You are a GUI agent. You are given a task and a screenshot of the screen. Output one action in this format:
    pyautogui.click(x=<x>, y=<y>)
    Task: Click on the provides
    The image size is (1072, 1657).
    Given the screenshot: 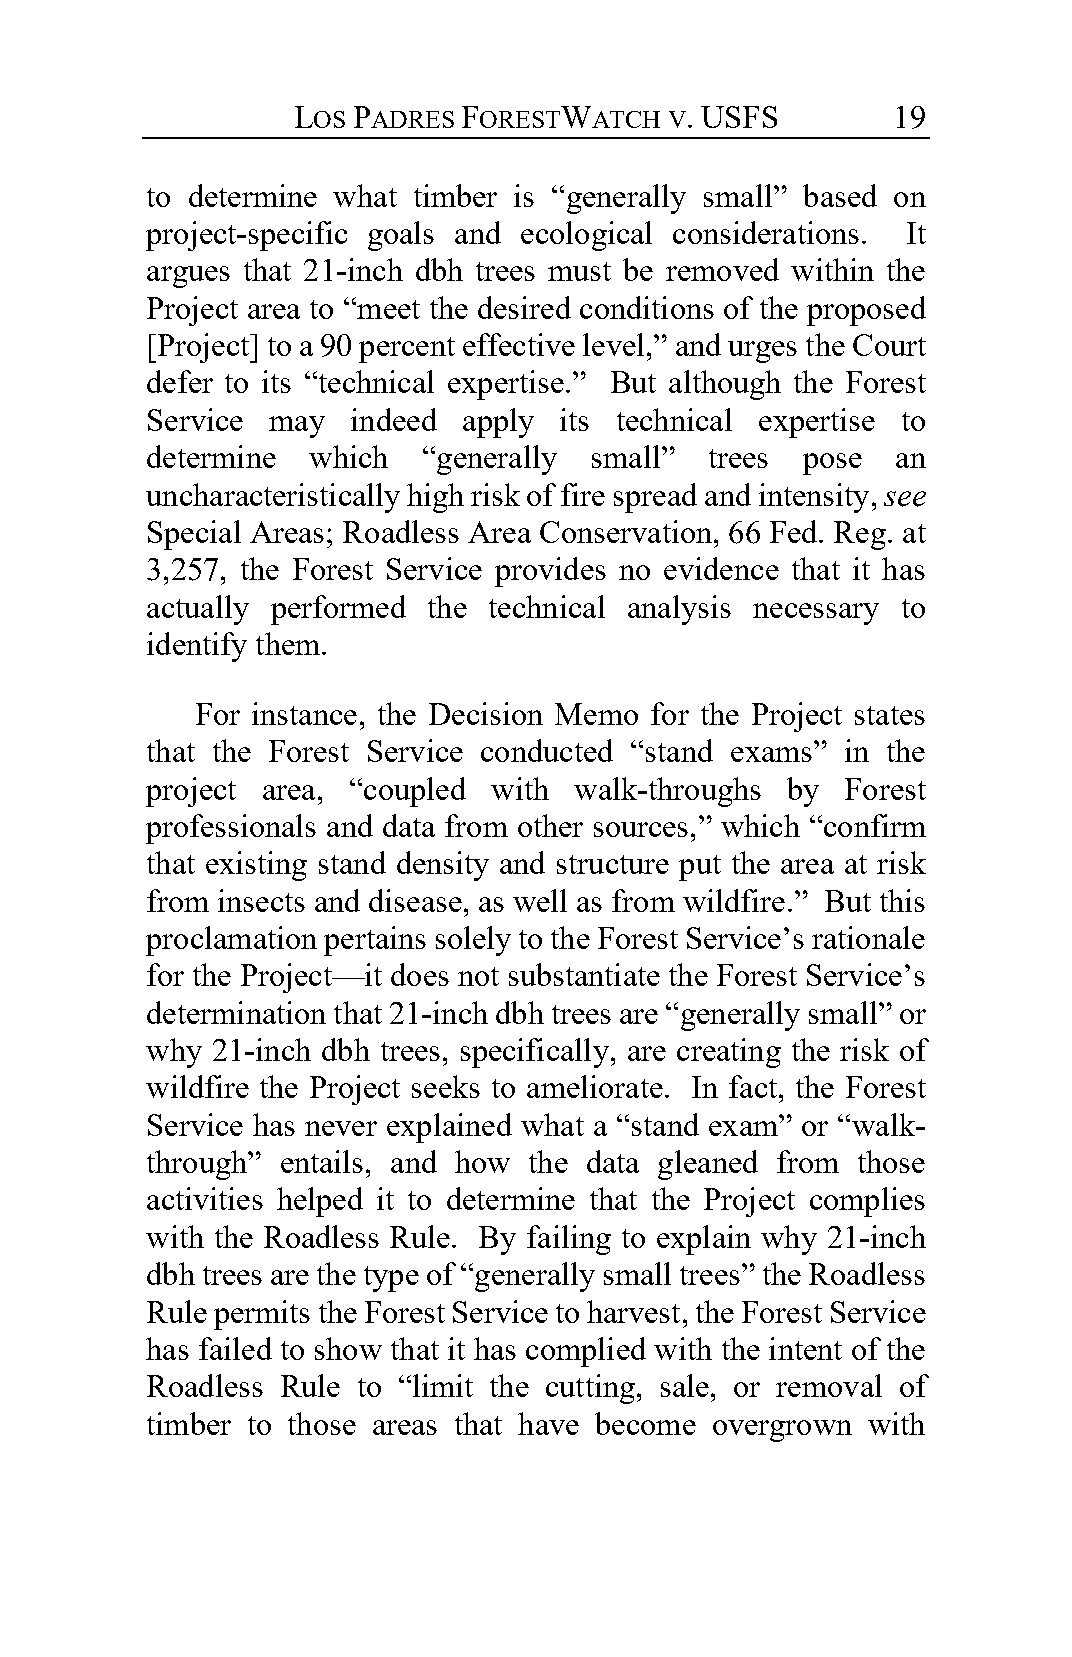 What is the action you would take?
    pyautogui.click(x=550, y=572)
